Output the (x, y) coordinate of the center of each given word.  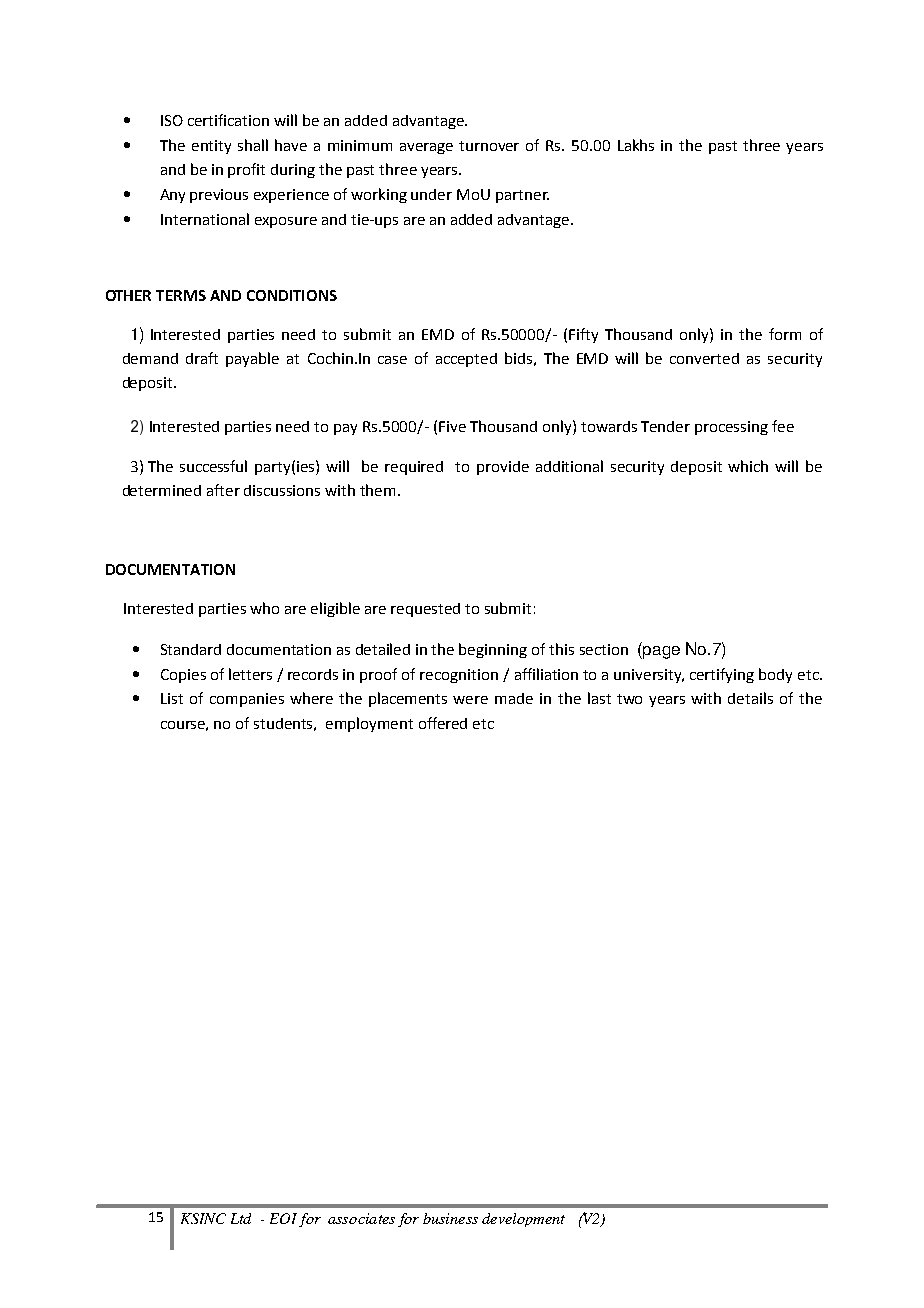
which (748, 466)
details (750, 698)
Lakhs (636, 145)
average (426, 148)
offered (443, 723)
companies (247, 700)
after (223, 490)
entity (211, 147)
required (414, 468)
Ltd (241, 1218)
